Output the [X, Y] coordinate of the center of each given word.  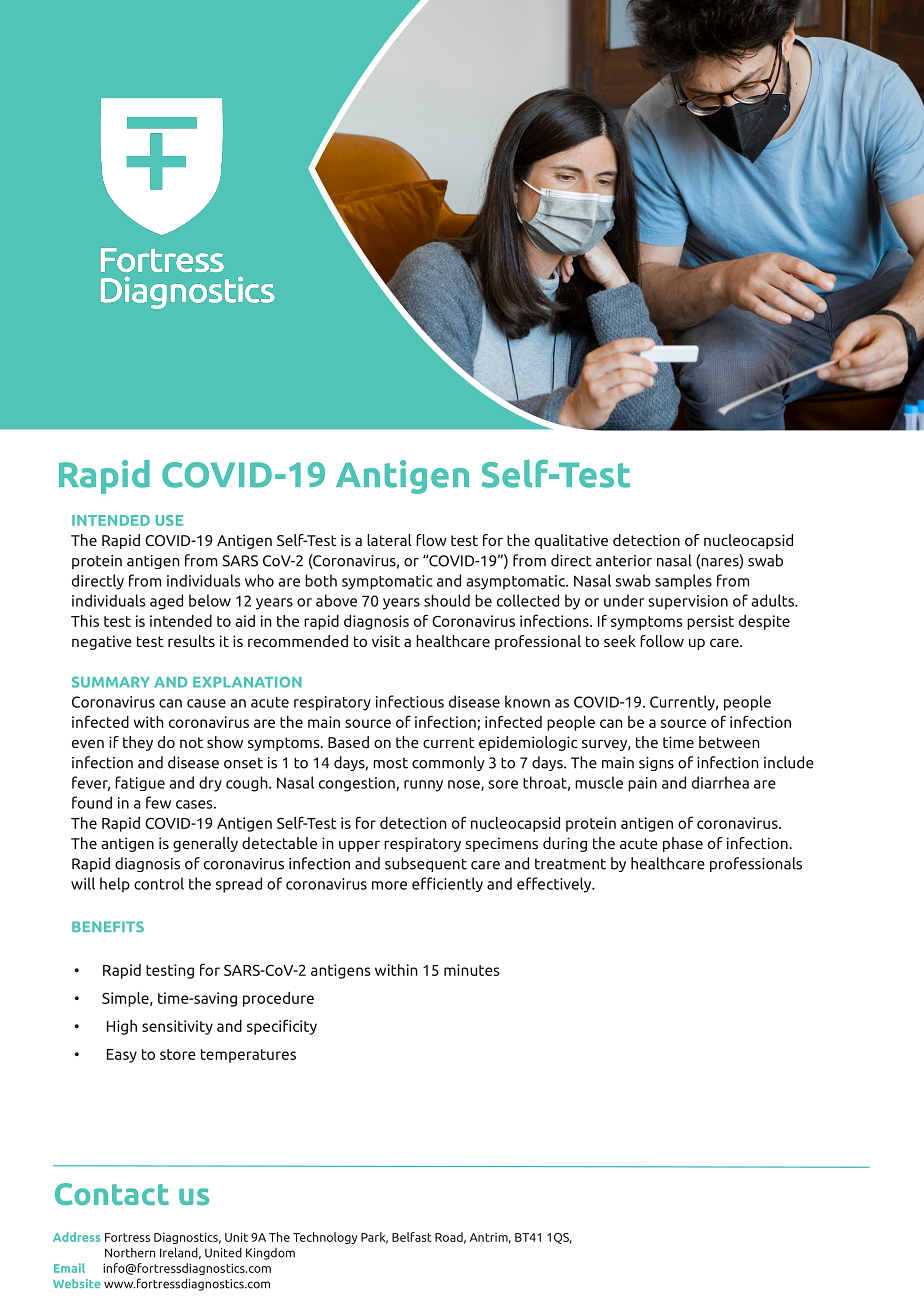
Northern [130, 1253]
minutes [472, 970]
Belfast [412, 1237]
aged [166, 602]
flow [431, 540]
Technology [325, 1238]
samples [683, 582]
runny [423, 786]
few [158, 802]
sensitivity [177, 1027]
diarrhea [720, 782]
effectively [555, 885]
